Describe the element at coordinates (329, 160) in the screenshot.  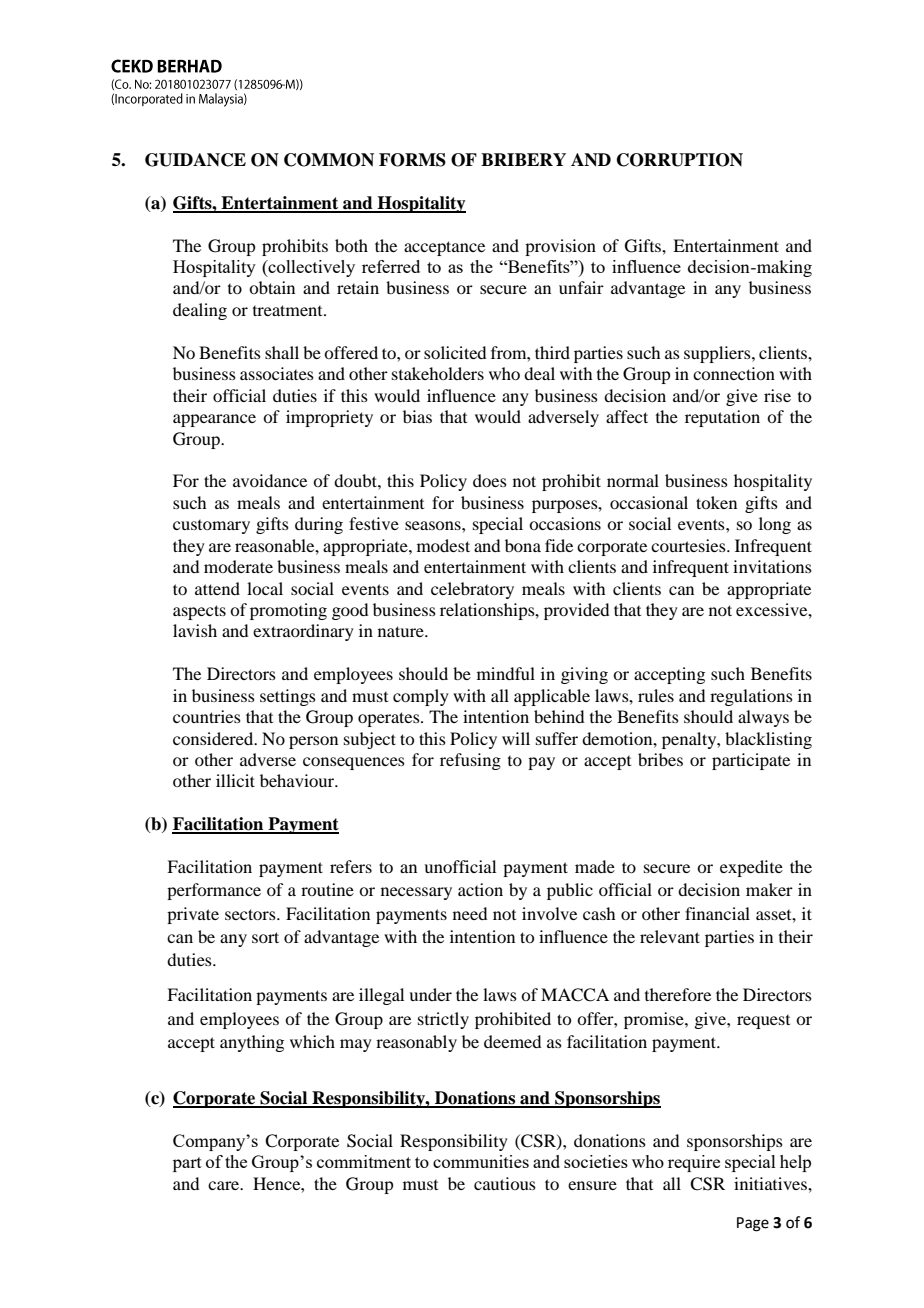
I see `COMMON` at that location.
